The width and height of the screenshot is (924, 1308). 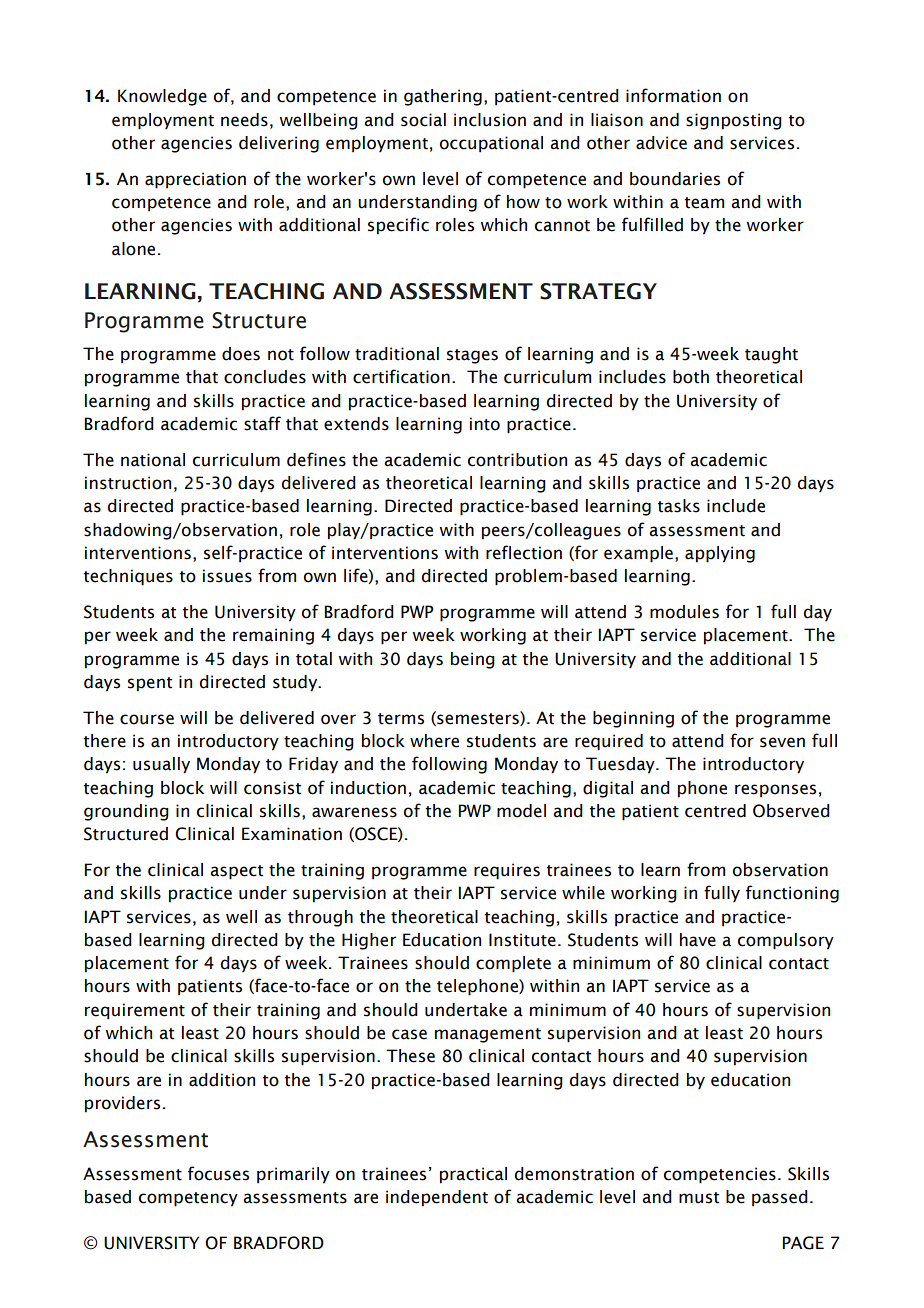 What do you see at coordinates (241, 354) in the screenshot?
I see `does` at bounding box center [241, 354].
